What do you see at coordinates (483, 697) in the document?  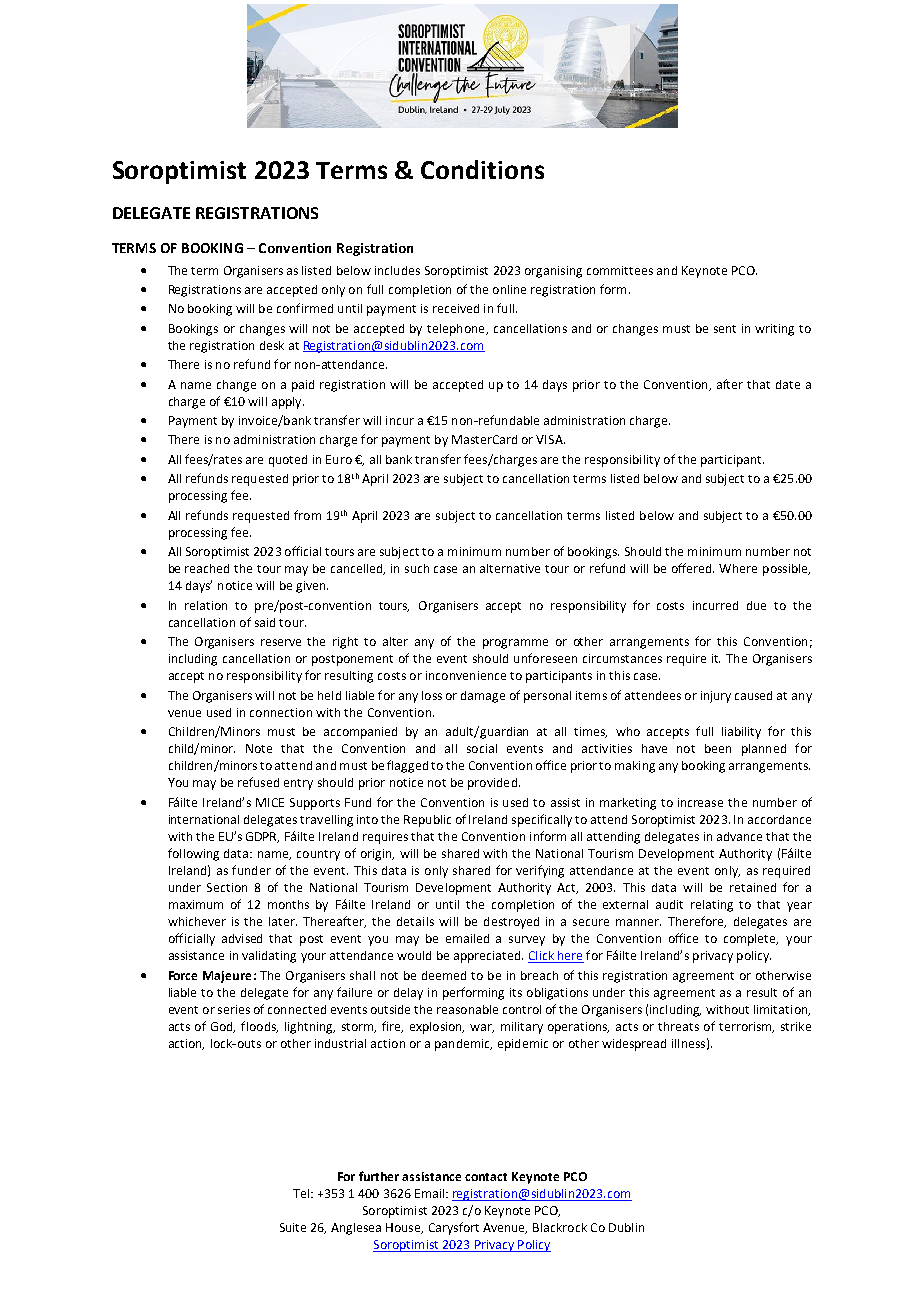 I see `damage` at bounding box center [483, 697].
